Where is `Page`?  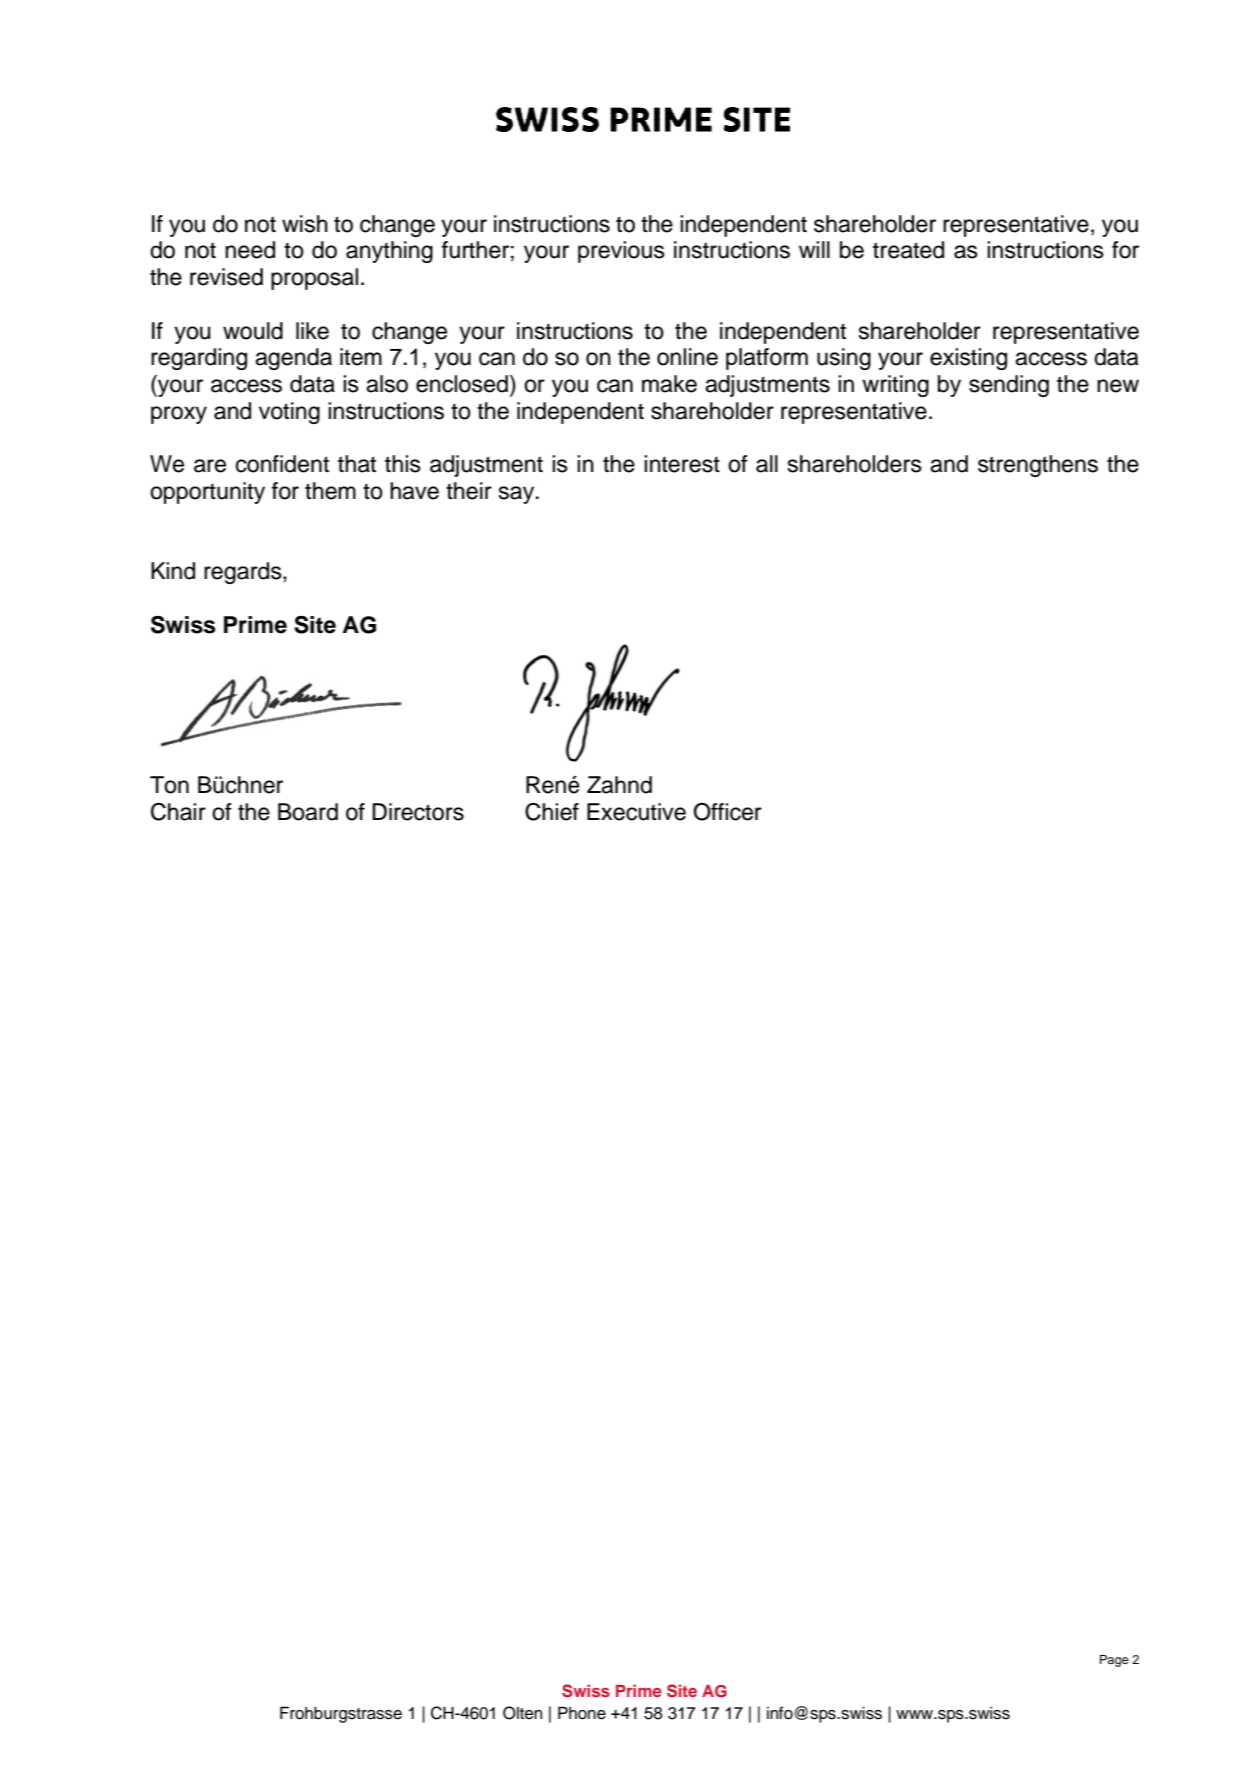 Page is located at coordinates (1114, 1661).
